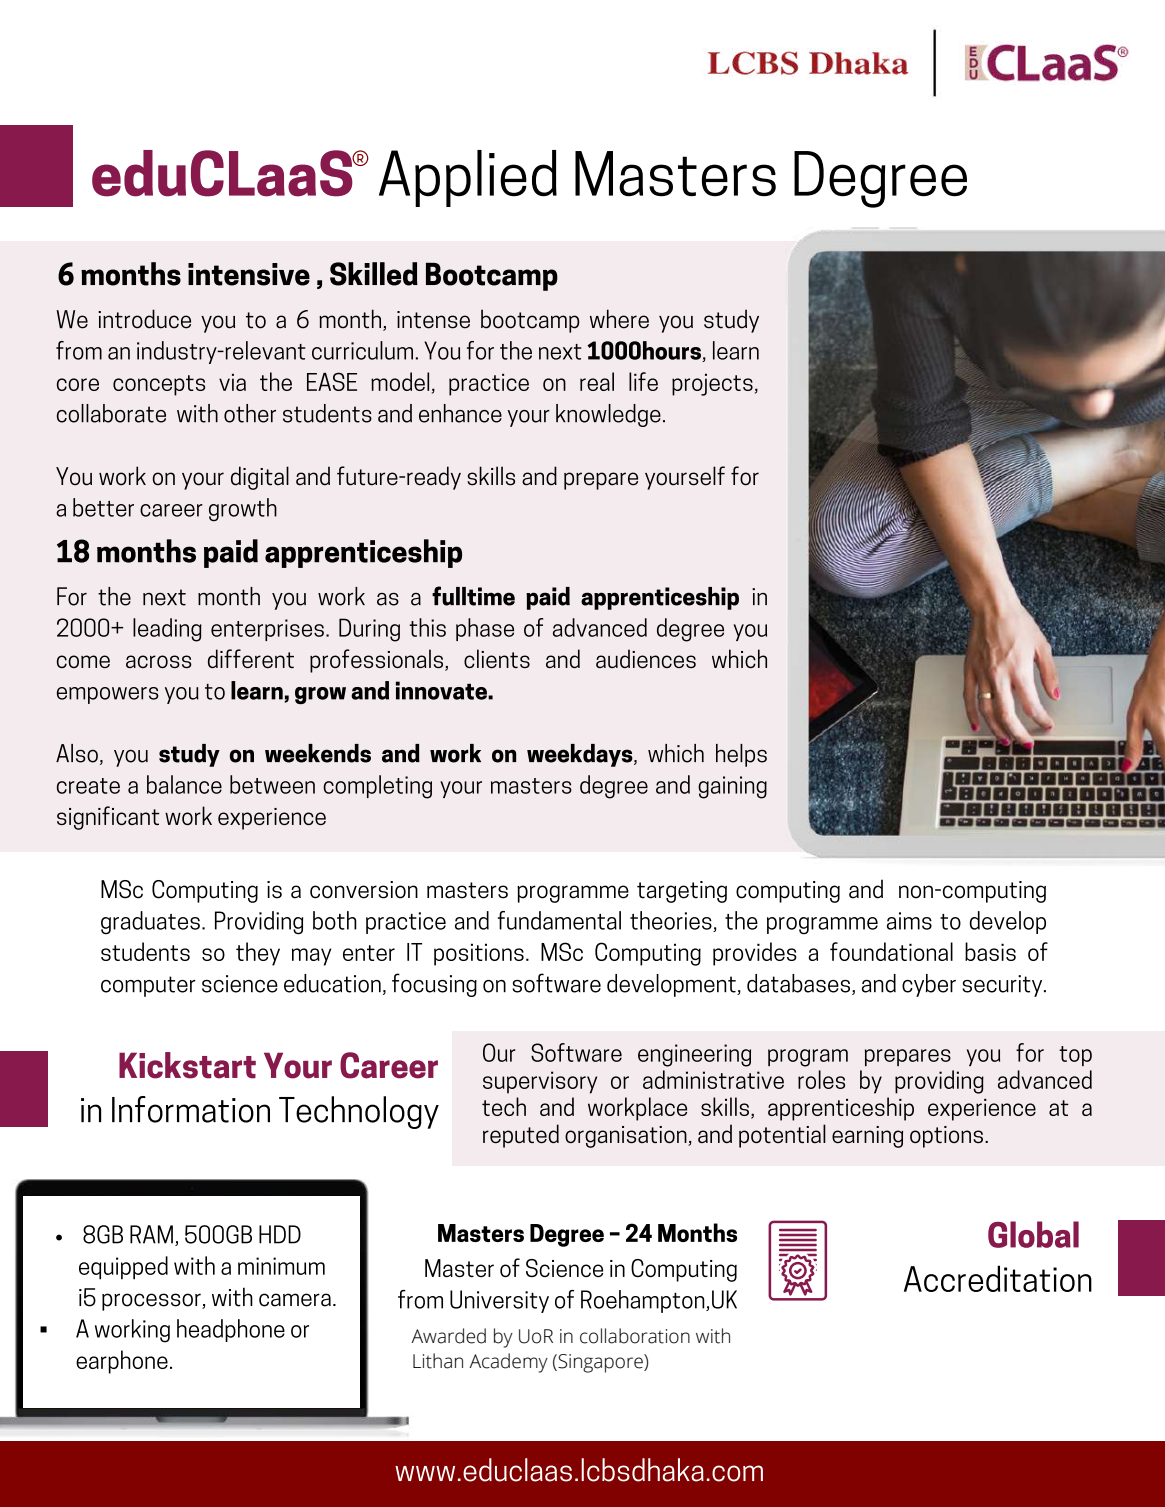  What do you see at coordinates (581, 755) in the page?
I see `weekdays` at bounding box center [581, 755].
